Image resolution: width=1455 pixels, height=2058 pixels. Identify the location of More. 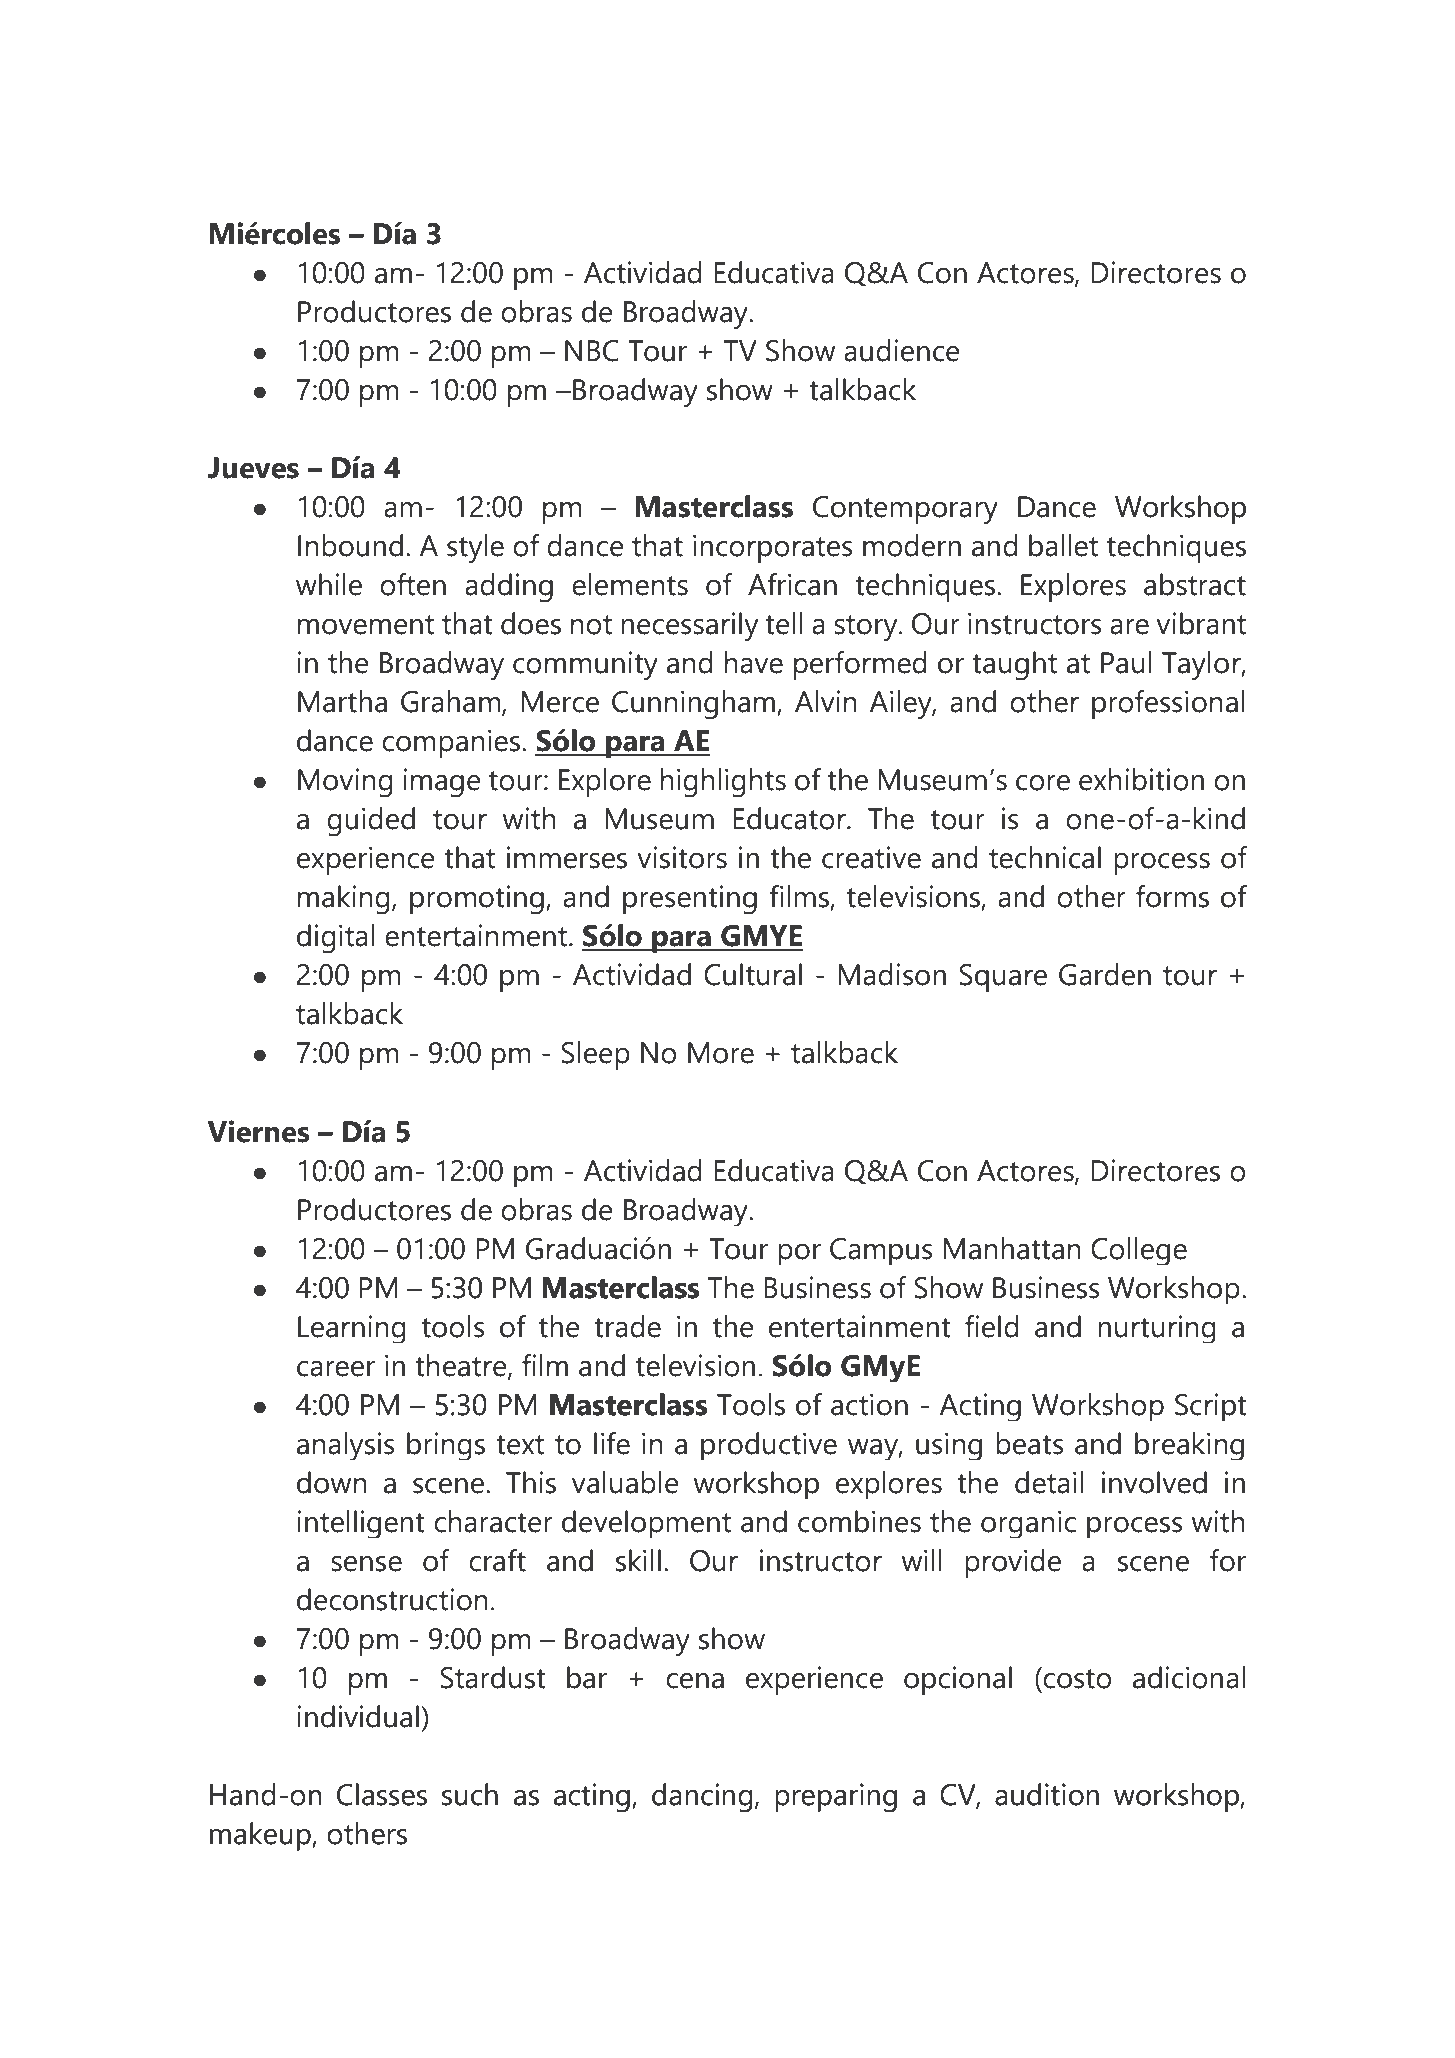
(721, 1053).
